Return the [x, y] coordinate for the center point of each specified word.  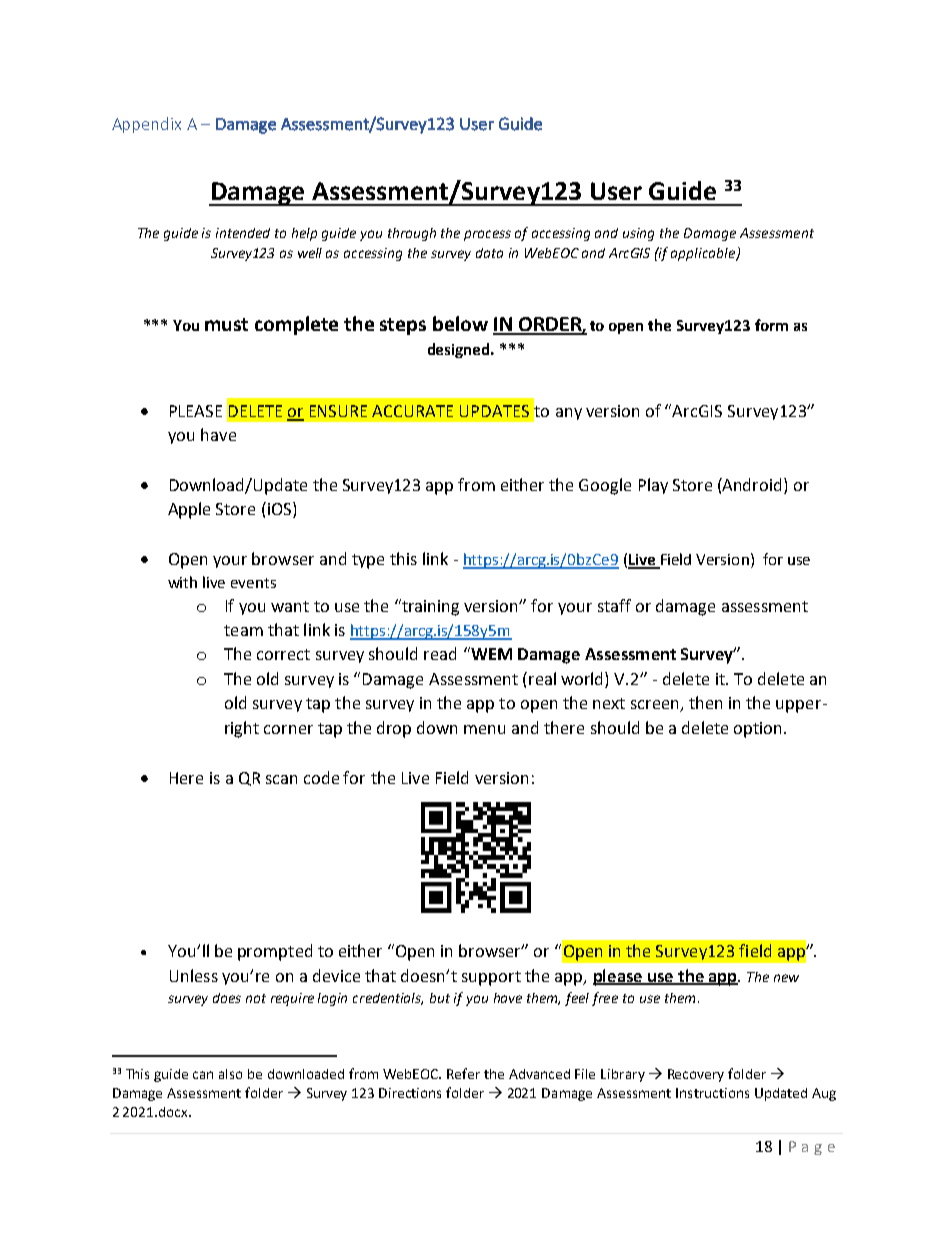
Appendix [146, 125]
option [759, 730]
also [230, 1074]
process [487, 235]
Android [753, 486]
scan [281, 779]
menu [484, 729]
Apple [189, 510]
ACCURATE [412, 411]
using [638, 234]
